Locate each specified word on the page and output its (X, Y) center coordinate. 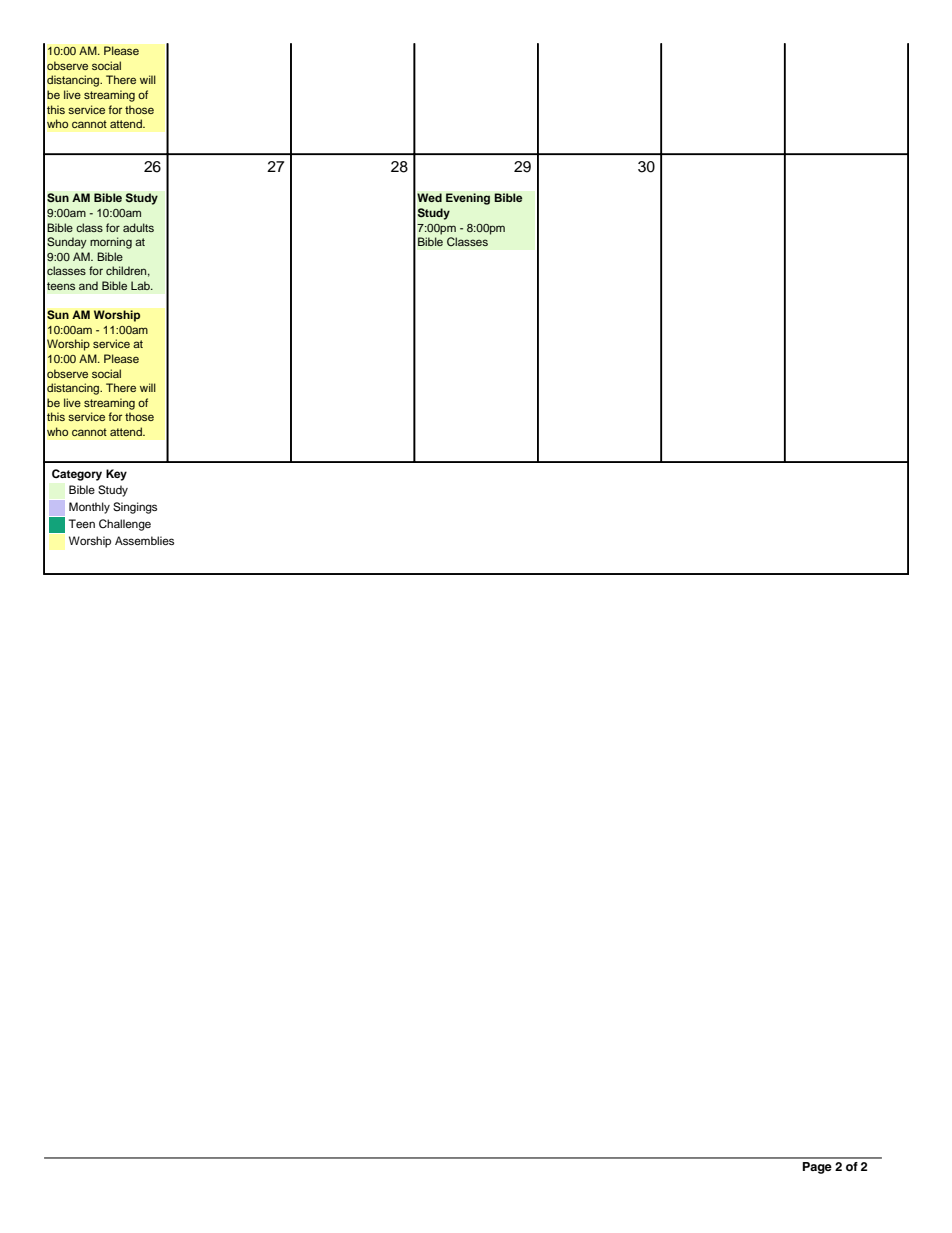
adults (138, 227)
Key (116, 475)
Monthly (89, 508)
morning (111, 243)
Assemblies (144, 540)
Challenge (125, 525)
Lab (141, 285)
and (88, 285)
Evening (468, 199)
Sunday (67, 243)
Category (77, 475)
